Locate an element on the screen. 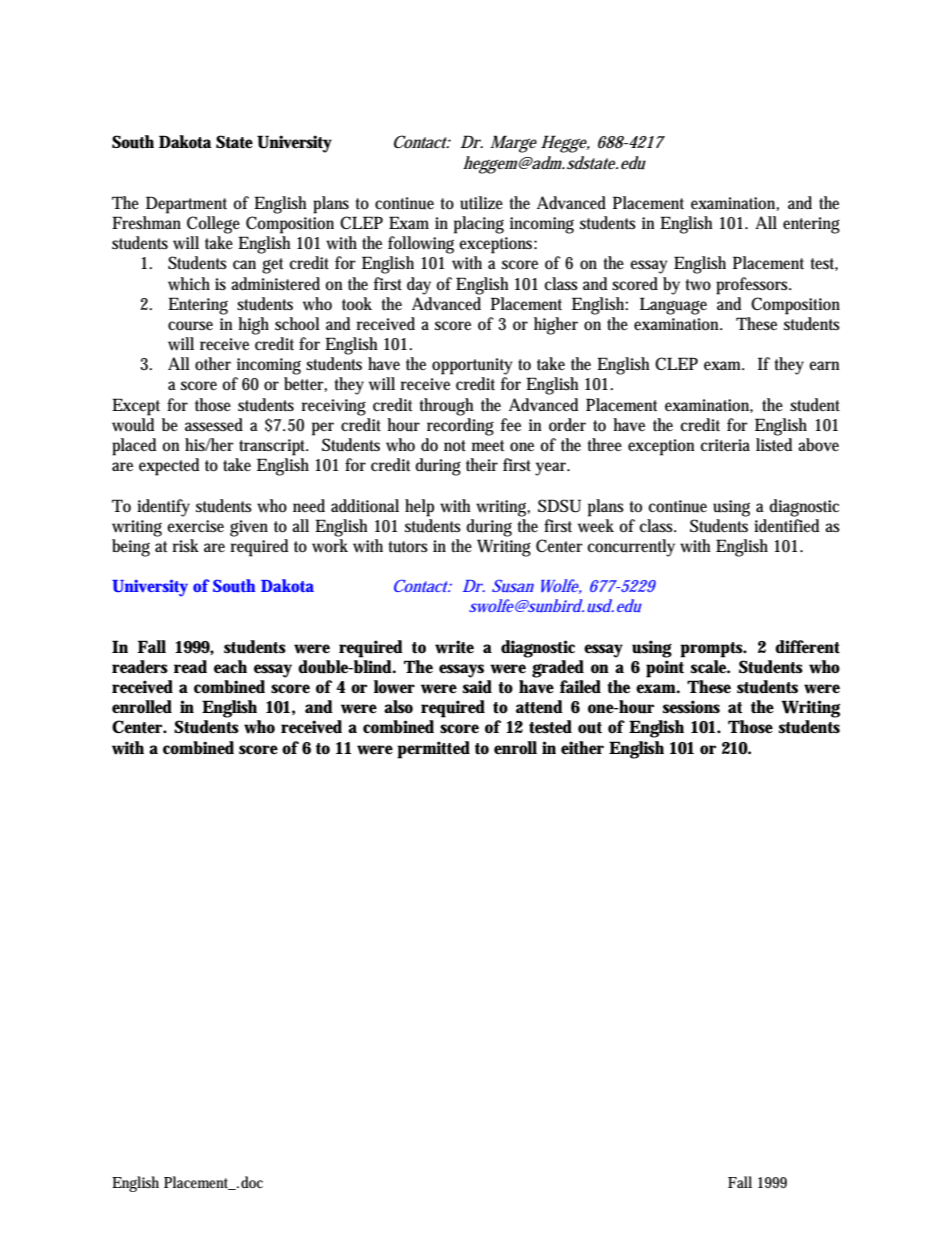 Image resolution: width=952 pixels, height=1233 pixels. Marge is located at coordinates (513, 144).
